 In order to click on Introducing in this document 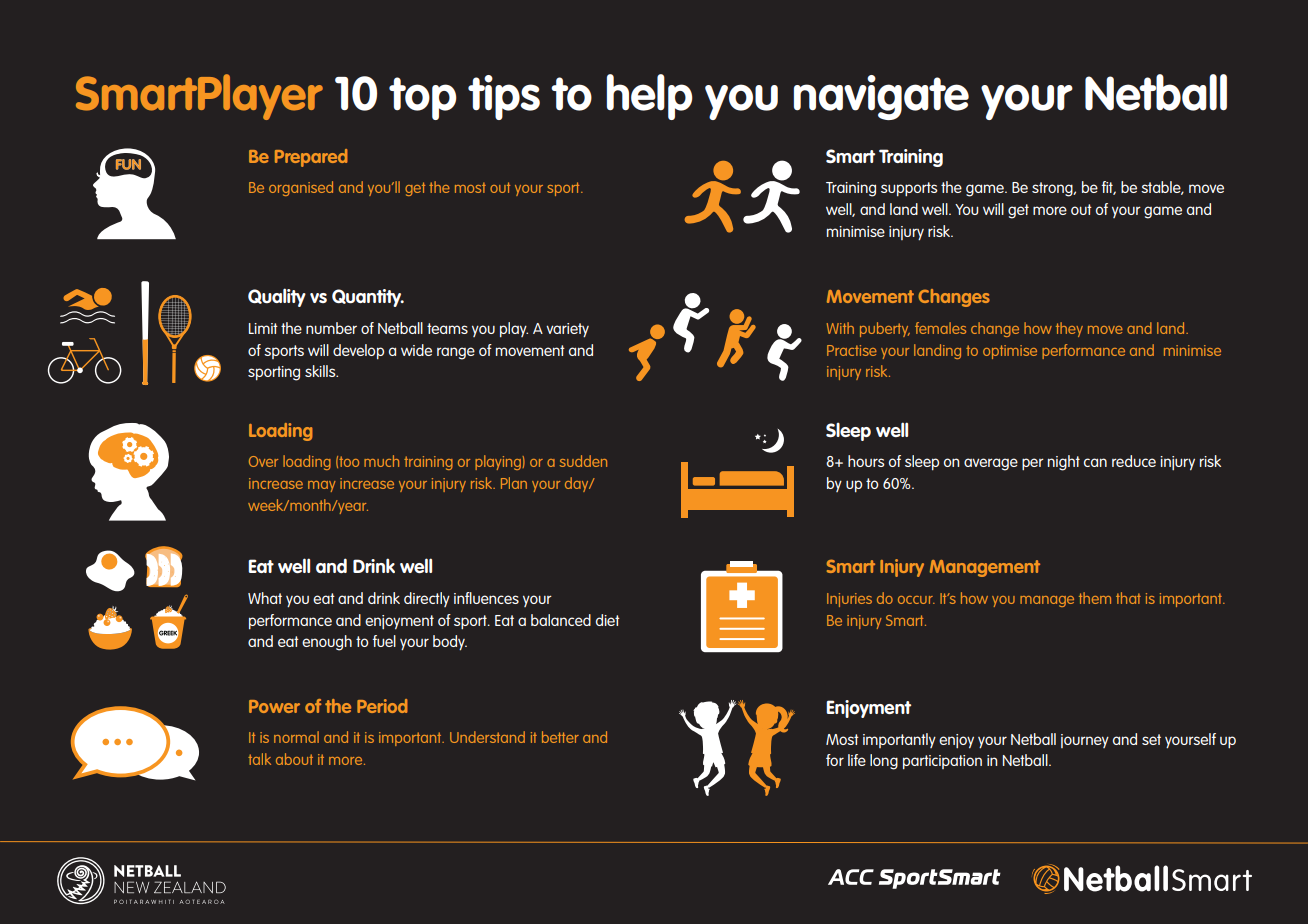, I will do `click(166, 92)`.
